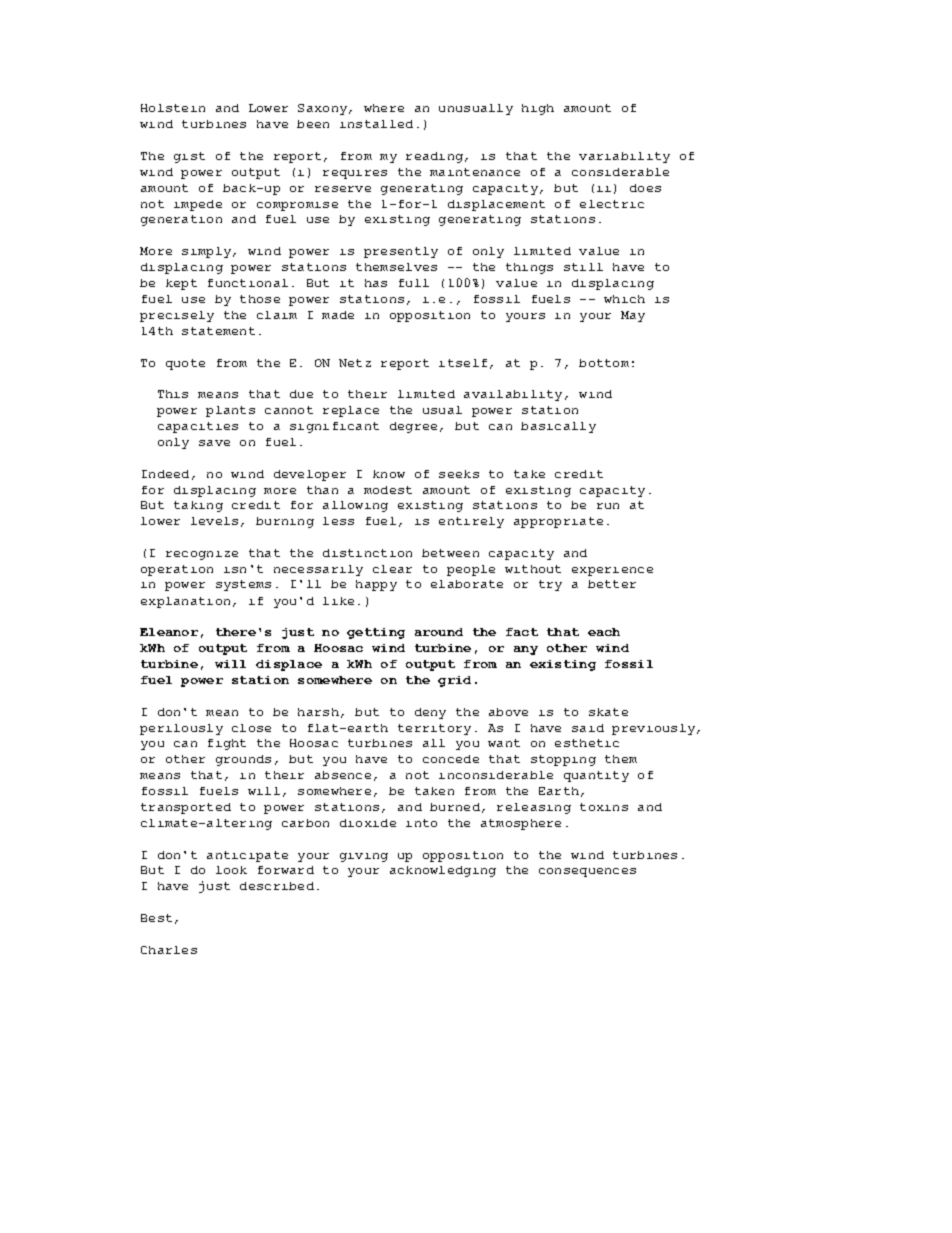  Describe the element at coordinates (414, 283) in the screenshot. I see `full` at that location.
